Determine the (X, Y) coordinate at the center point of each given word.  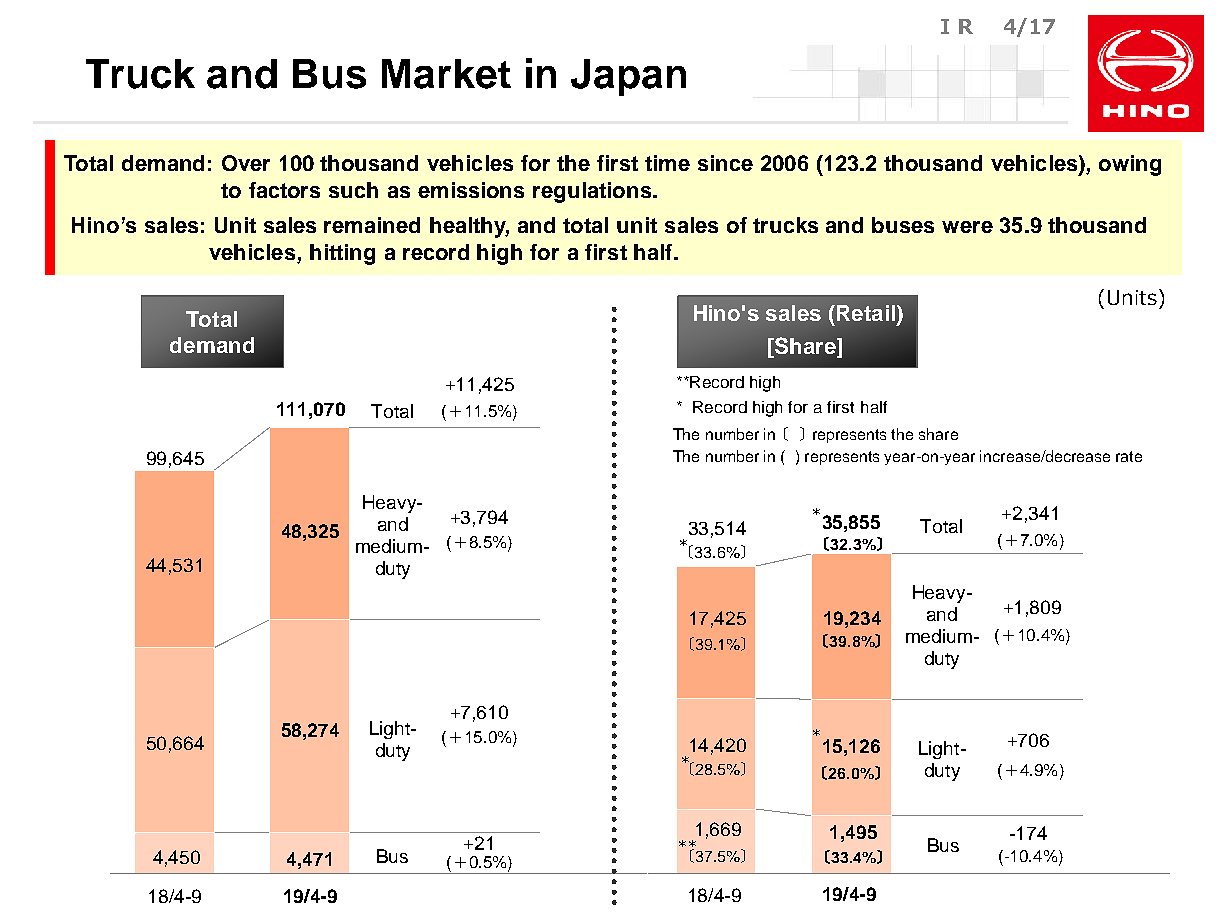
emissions (471, 190)
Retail (864, 313)
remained (372, 225)
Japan (628, 77)
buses (903, 225)
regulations (593, 192)
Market (446, 74)
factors (284, 190)
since (725, 163)
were (967, 227)
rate (1129, 456)
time (667, 163)
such (353, 190)
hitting (342, 254)
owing (1130, 165)
